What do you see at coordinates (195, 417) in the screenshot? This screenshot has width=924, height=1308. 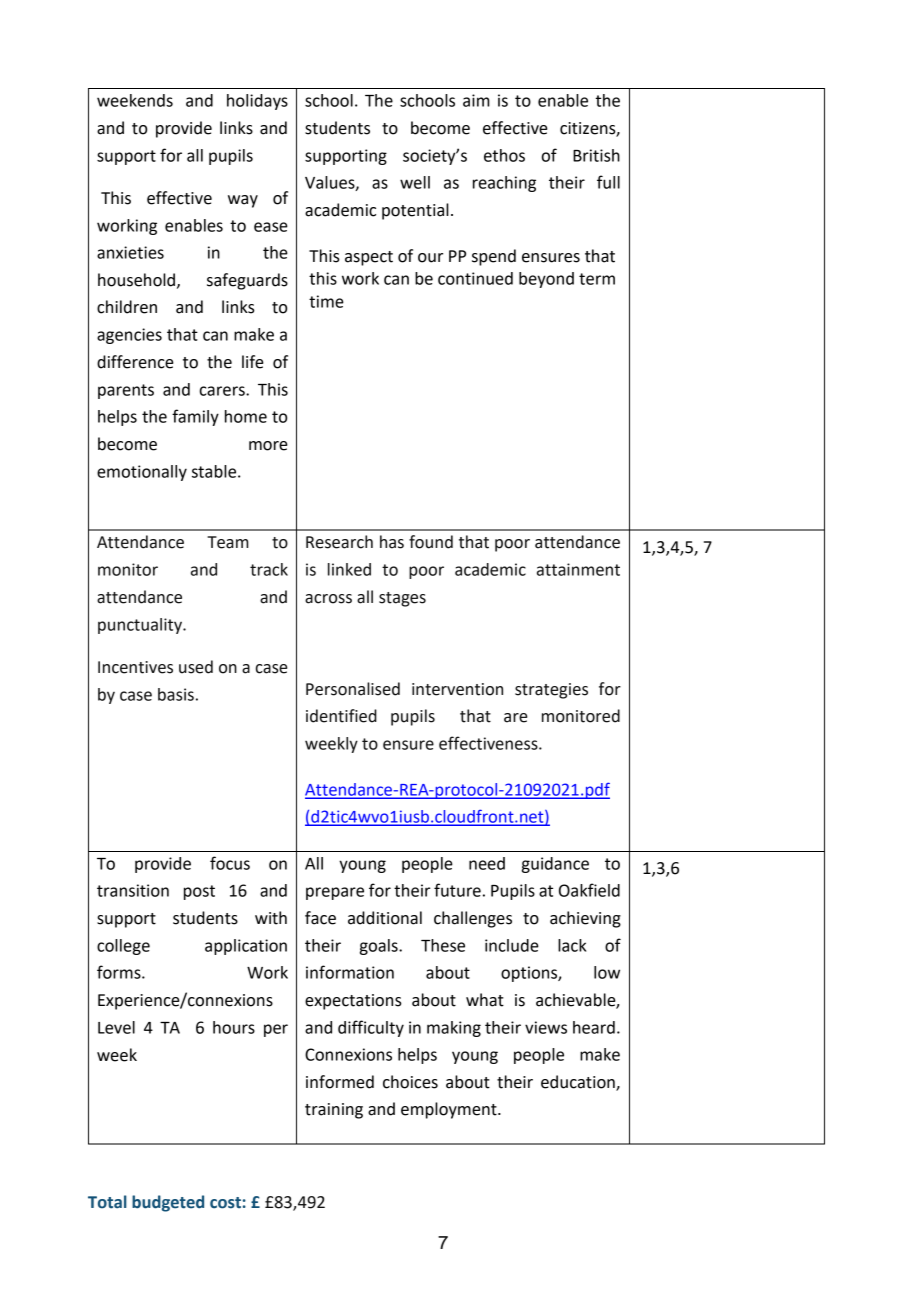 I see `family` at bounding box center [195, 417].
